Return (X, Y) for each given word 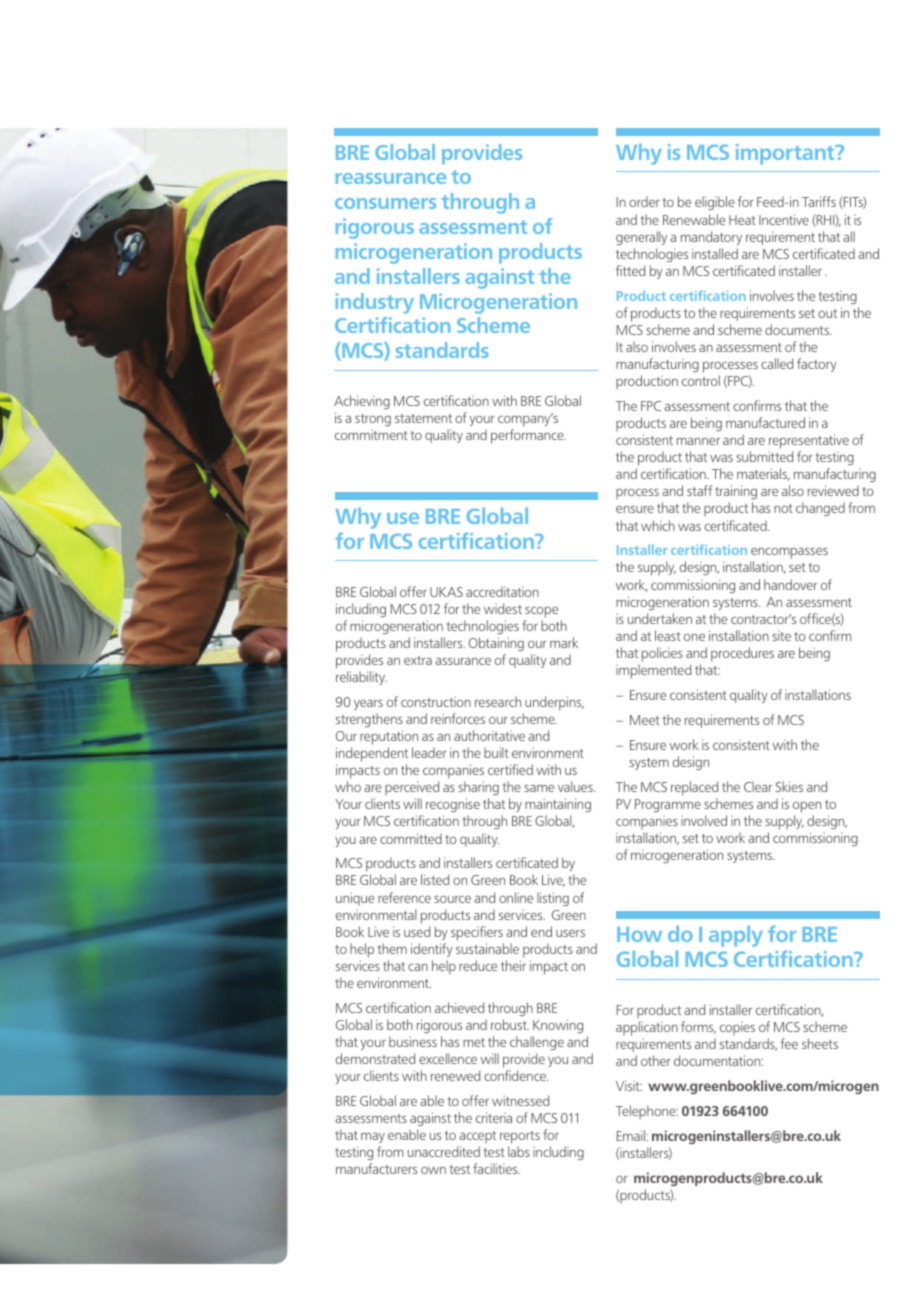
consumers (385, 203)
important (786, 154)
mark (564, 642)
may (373, 1138)
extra (418, 660)
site (781, 635)
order (644, 201)
